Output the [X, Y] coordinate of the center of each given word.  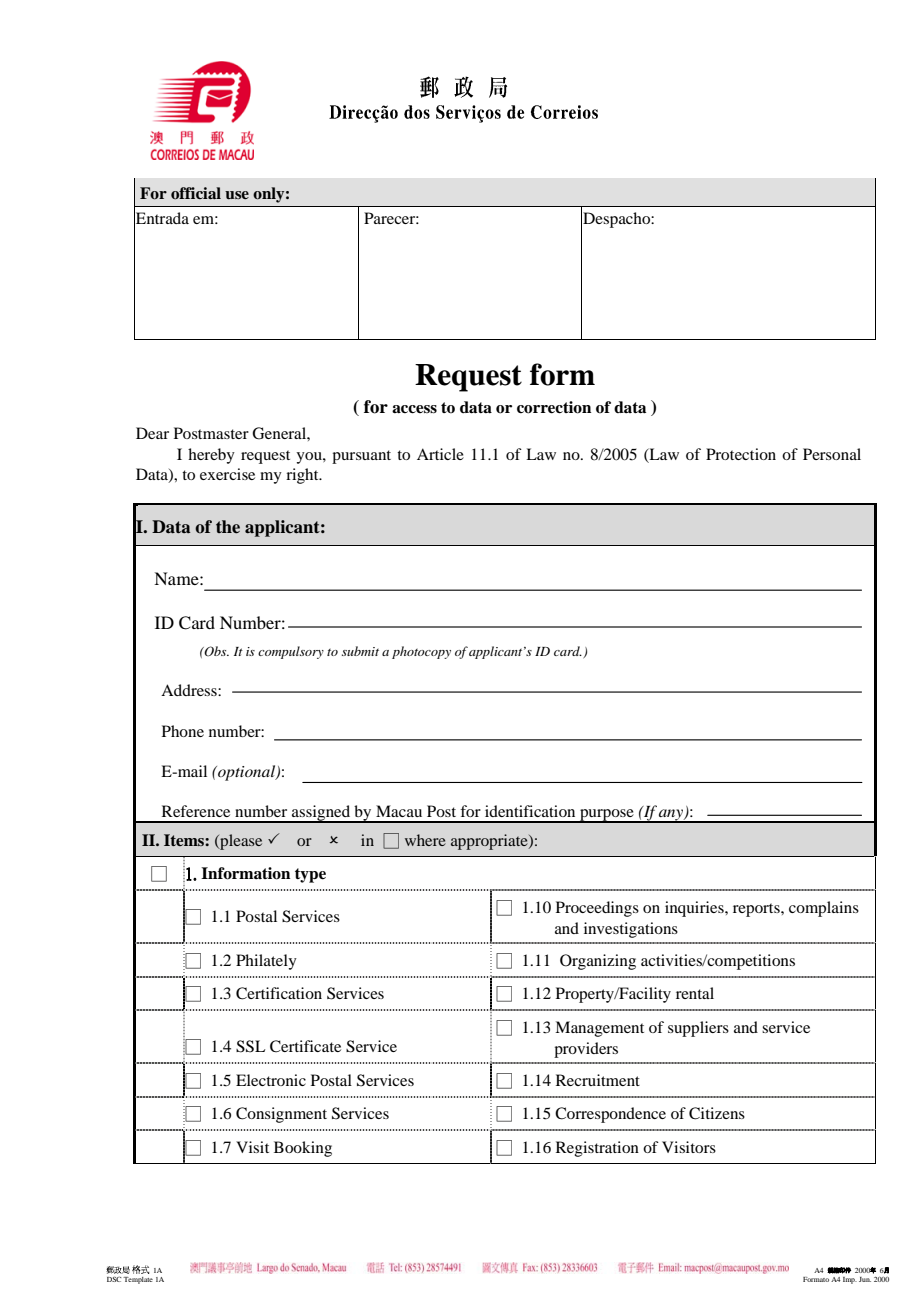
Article [440, 454]
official [196, 193]
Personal [832, 454]
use [237, 195]
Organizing [598, 962]
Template [138, 1280]
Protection [741, 454]
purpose [607, 816]
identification [530, 811]
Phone [183, 731]
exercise [227, 474]
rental [695, 993]
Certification [279, 993]
